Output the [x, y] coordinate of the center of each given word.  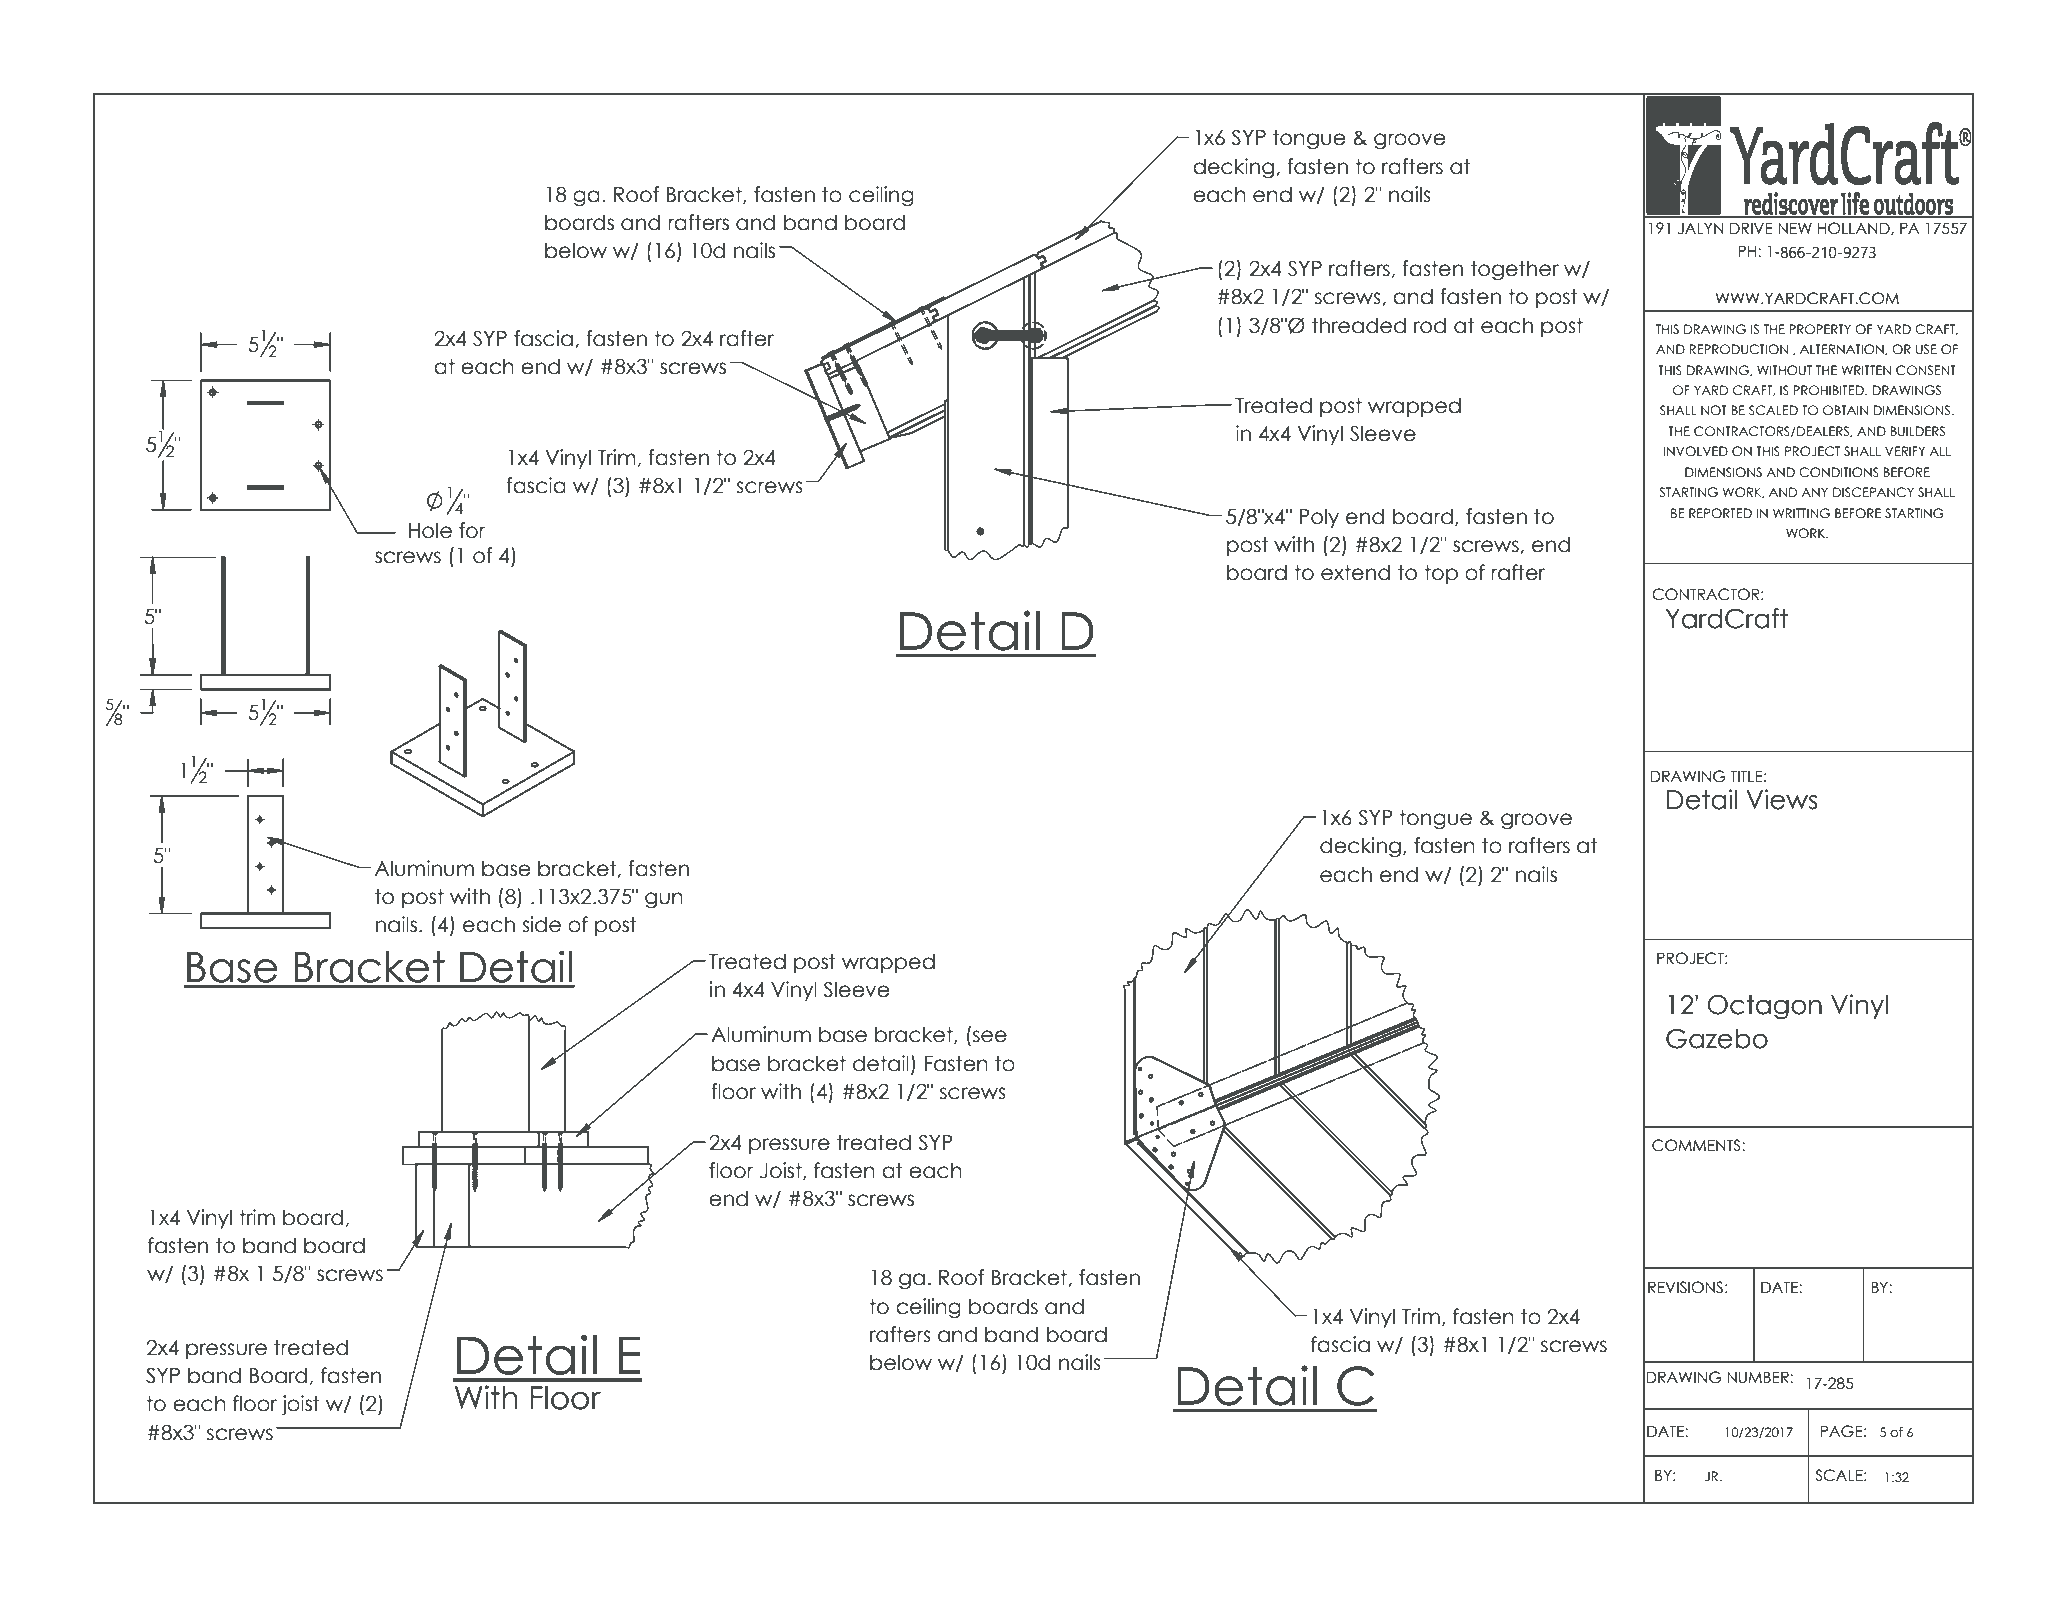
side [541, 924]
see [990, 1036]
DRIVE [1751, 228]
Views [1781, 799]
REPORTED [1720, 513]
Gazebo [1717, 1039]
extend [1355, 572]
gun [664, 900]
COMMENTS [1697, 1145]
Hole [430, 530]
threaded [1359, 325]
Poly [1319, 518]
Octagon [1764, 1007]
